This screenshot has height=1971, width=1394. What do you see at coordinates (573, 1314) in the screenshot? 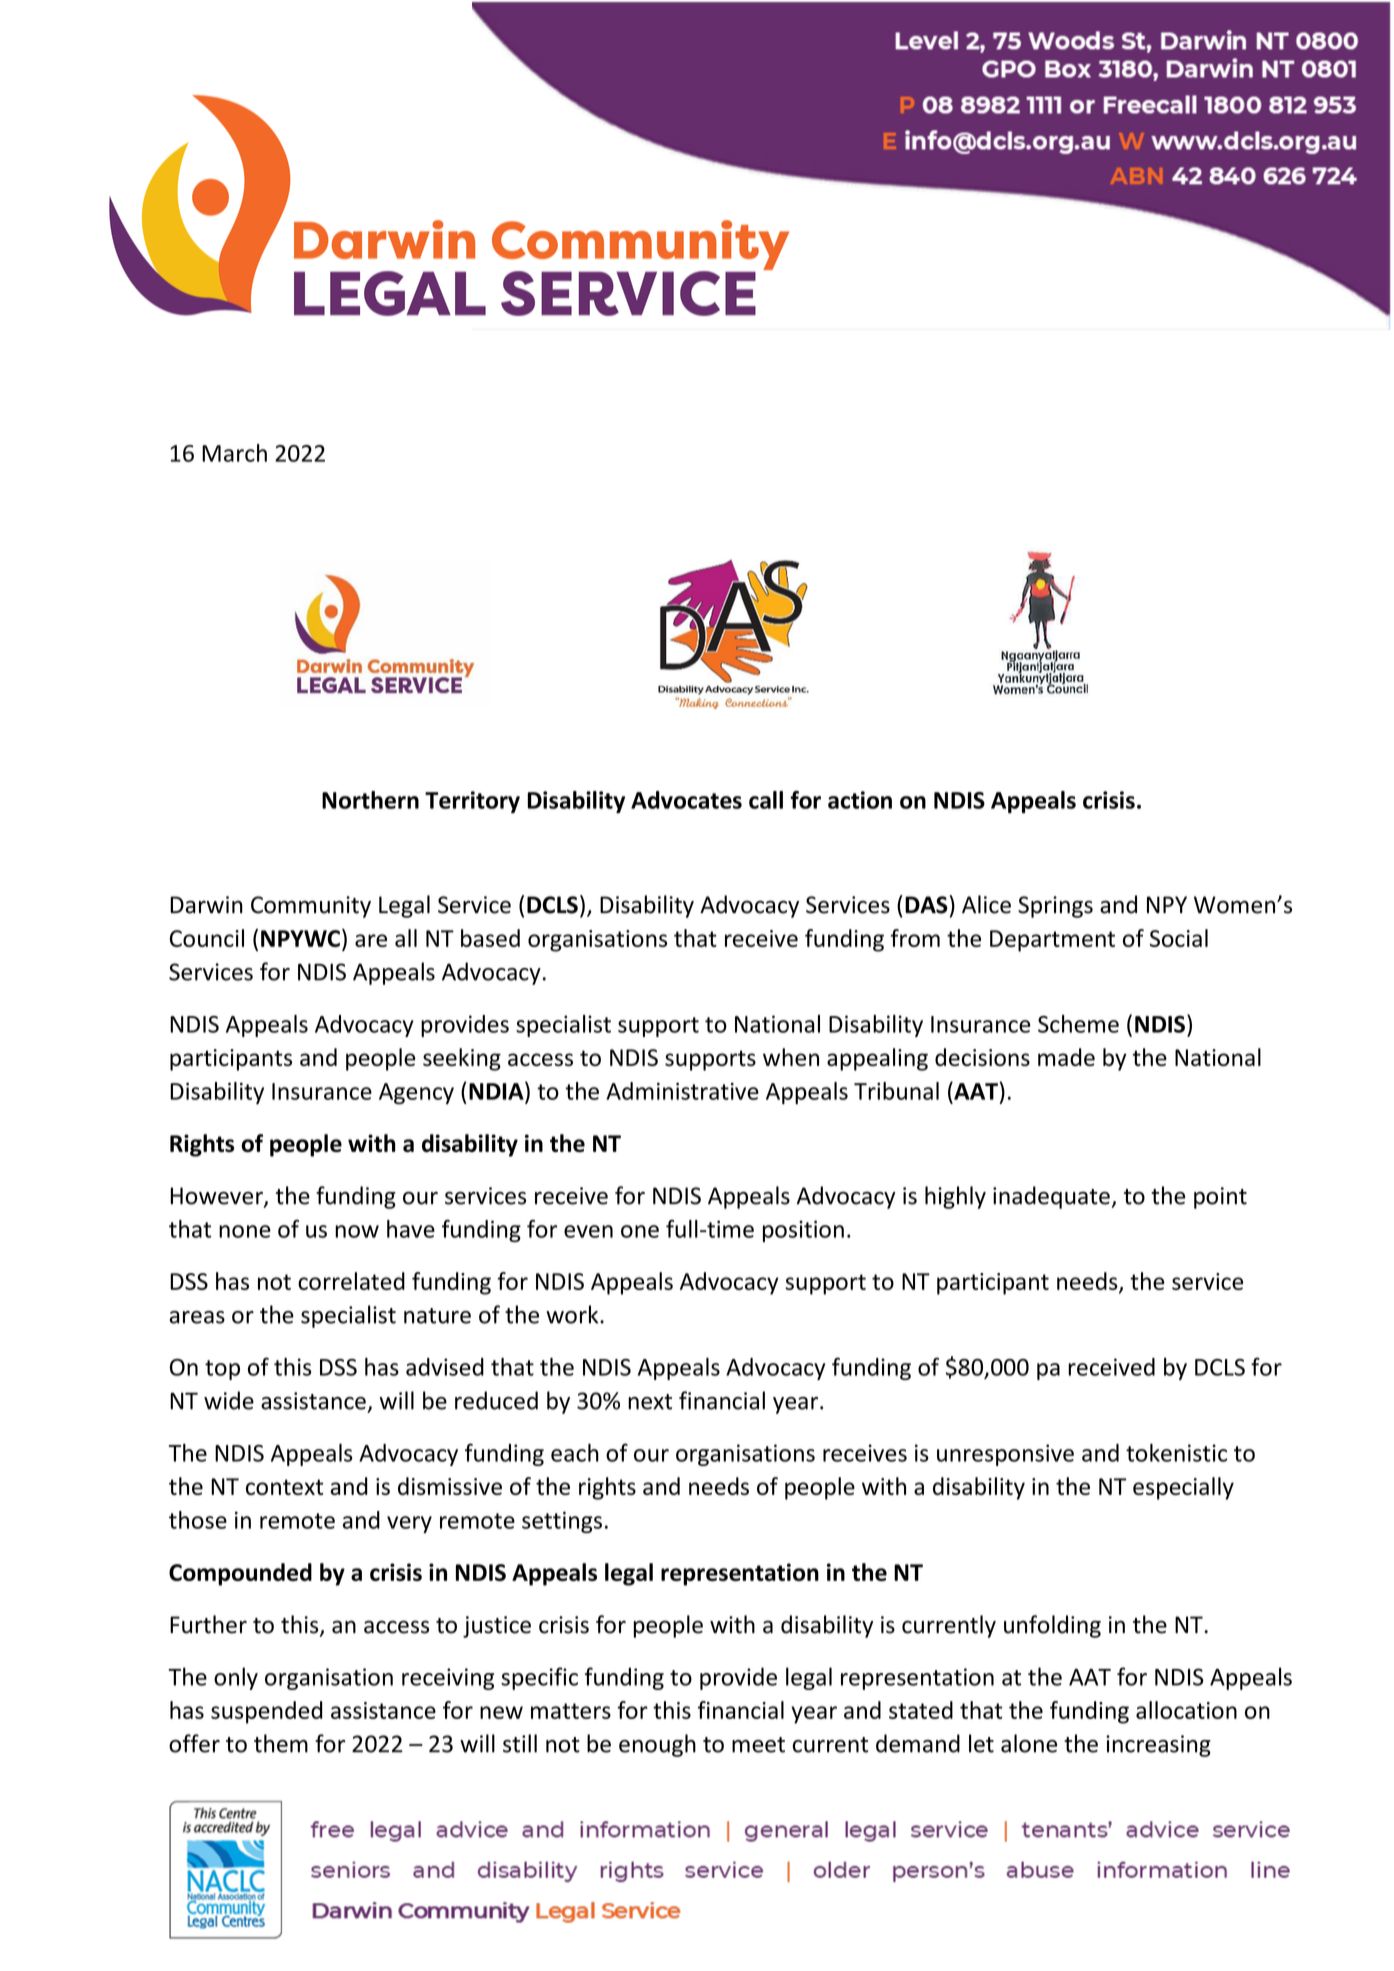
I see `work` at bounding box center [573, 1314].
